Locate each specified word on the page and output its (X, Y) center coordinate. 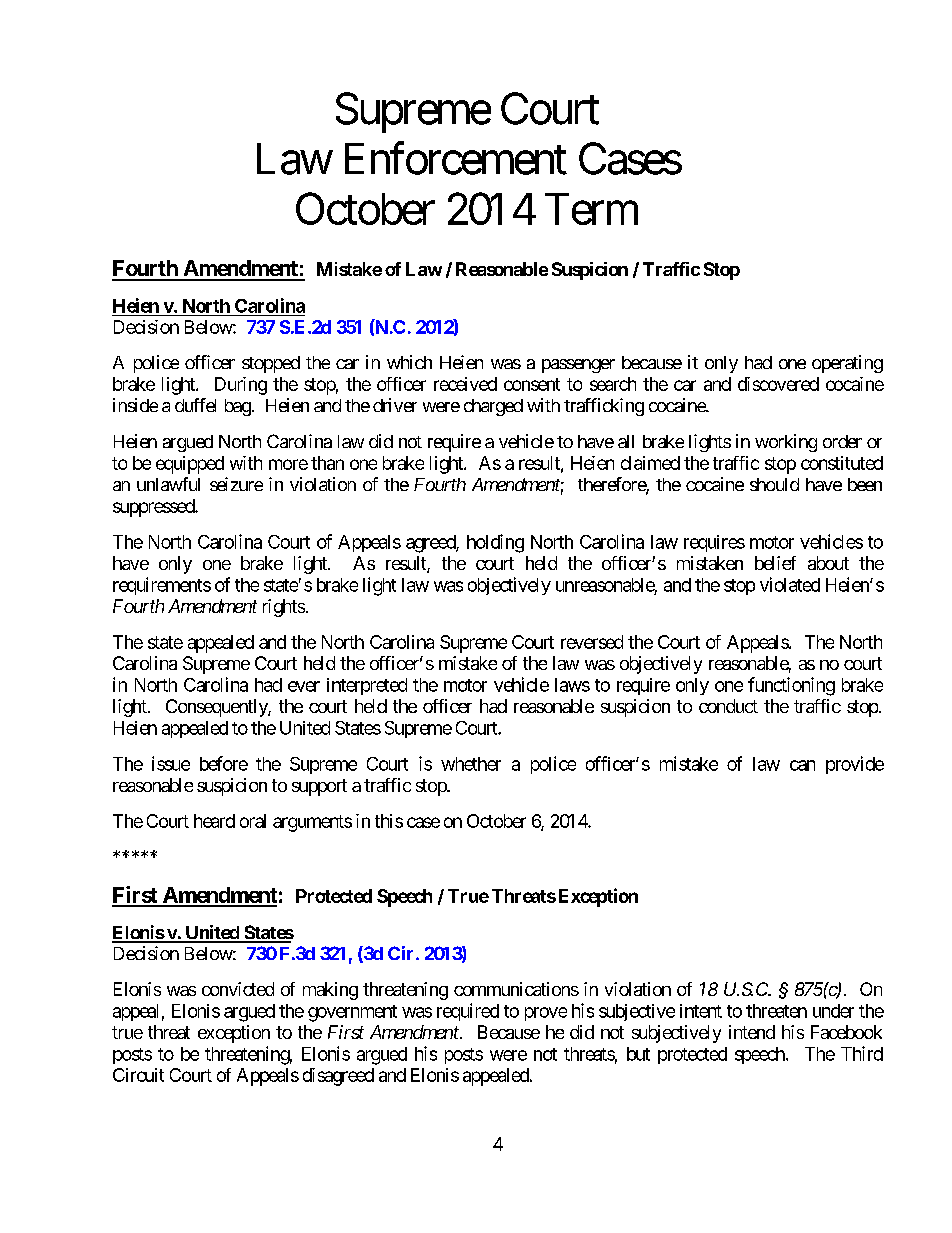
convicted (238, 989)
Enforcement (456, 158)
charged (493, 407)
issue (171, 763)
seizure (236, 484)
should (774, 484)
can (802, 765)
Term (591, 209)
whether (471, 764)
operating (847, 364)
